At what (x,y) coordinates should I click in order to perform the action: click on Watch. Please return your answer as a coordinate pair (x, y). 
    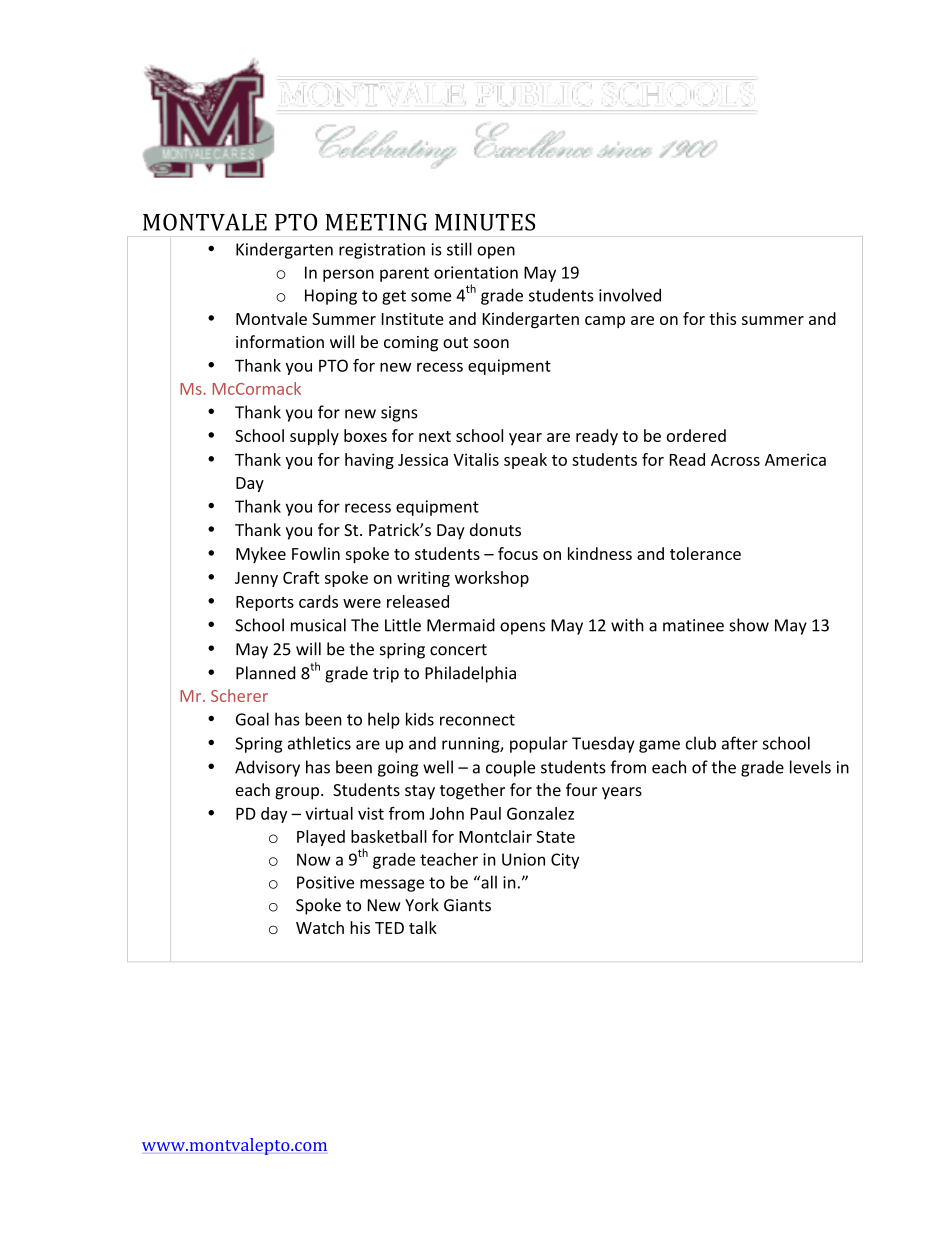
    Looking at the image, I should click on (320, 927).
